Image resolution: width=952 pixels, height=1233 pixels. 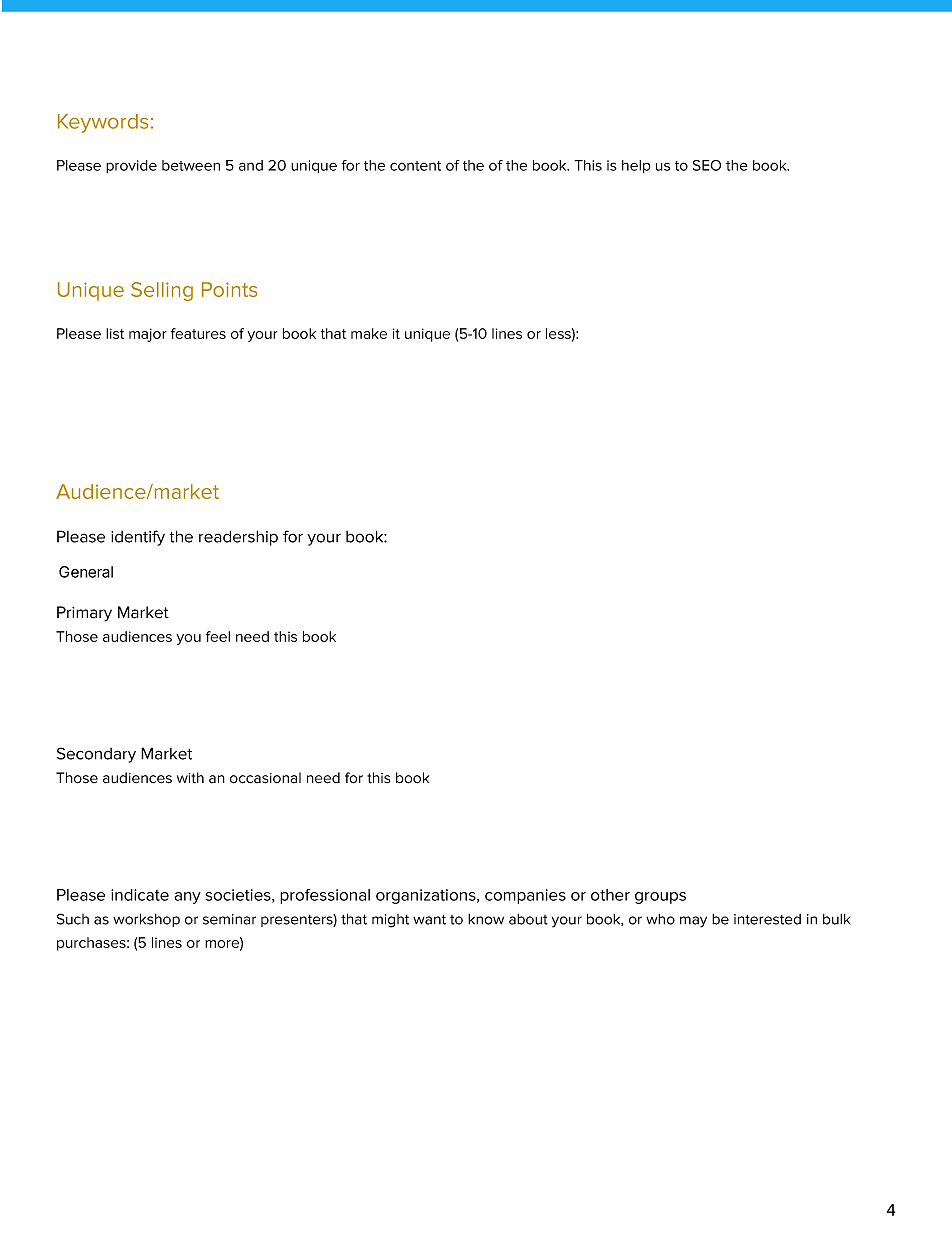 What do you see at coordinates (369, 333) in the image?
I see `make` at bounding box center [369, 333].
